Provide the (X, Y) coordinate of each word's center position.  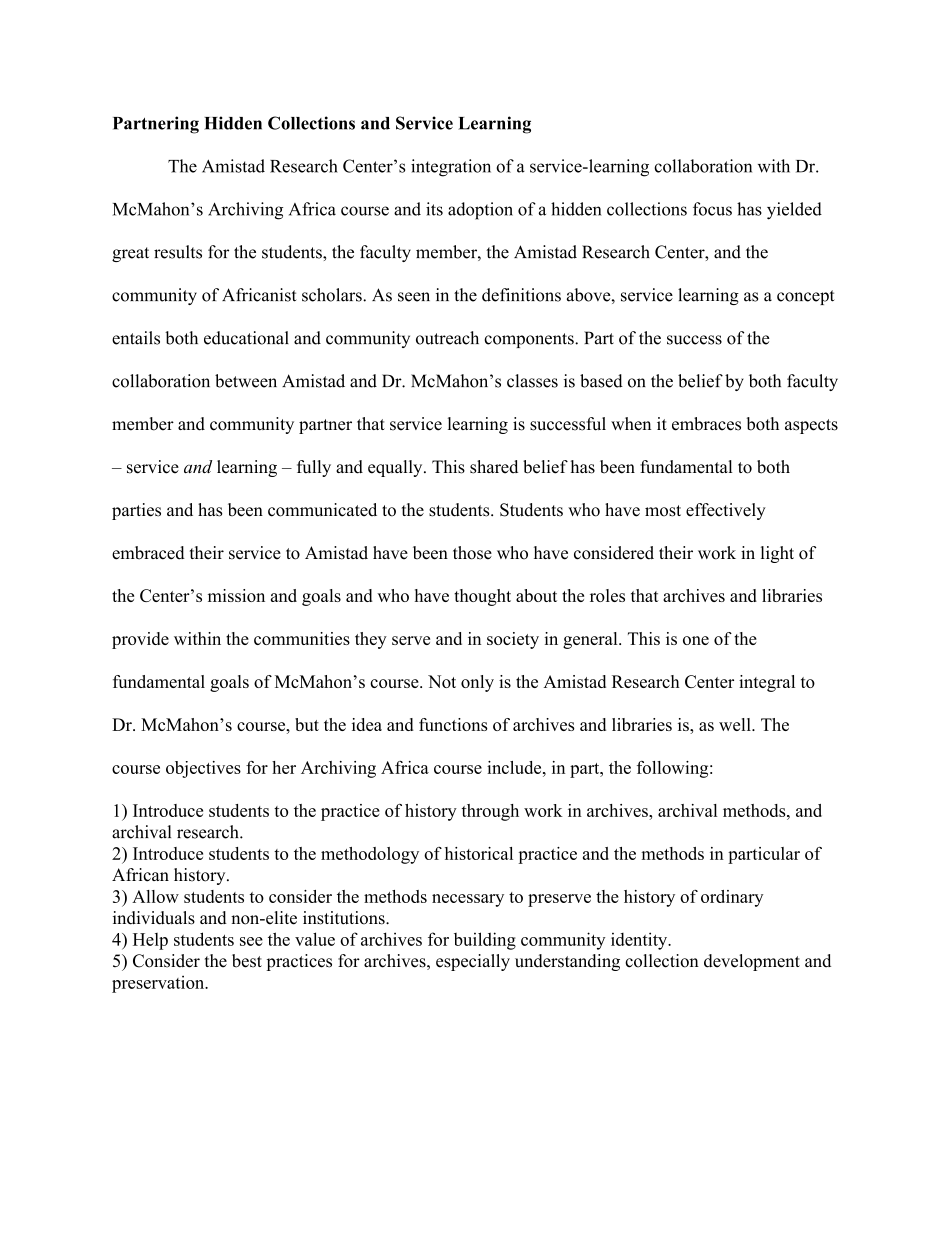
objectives (203, 769)
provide (140, 640)
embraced (148, 553)
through (490, 812)
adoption (480, 211)
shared (494, 467)
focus (712, 209)
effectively (726, 511)
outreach (447, 338)
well (736, 724)
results (178, 252)
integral (767, 683)
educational (246, 338)
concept (806, 297)
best (247, 961)
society (513, 640)
